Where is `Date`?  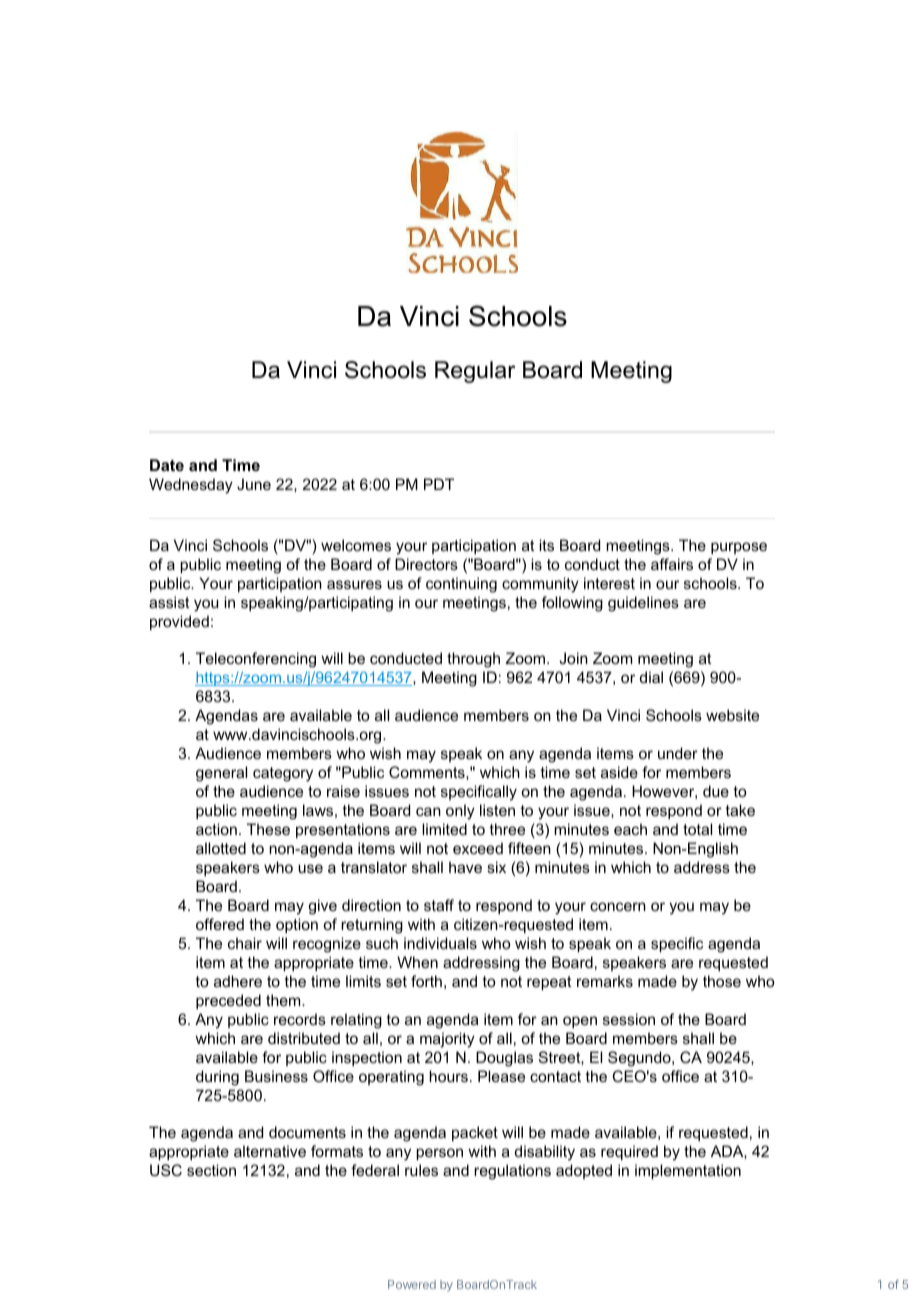 Date is located at coordinates (167, 465).
